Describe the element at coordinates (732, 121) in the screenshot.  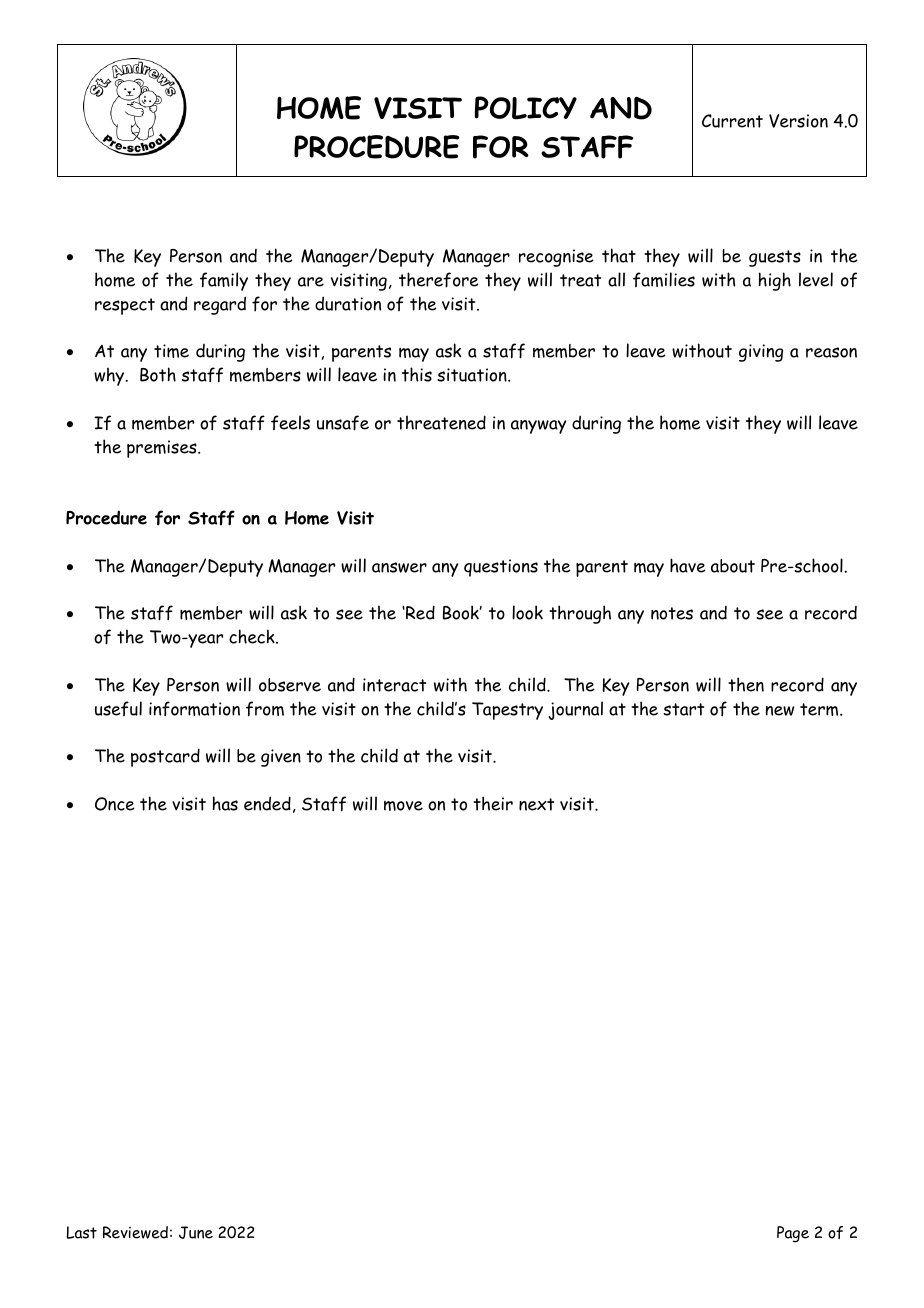
I see `Current` at that location.
